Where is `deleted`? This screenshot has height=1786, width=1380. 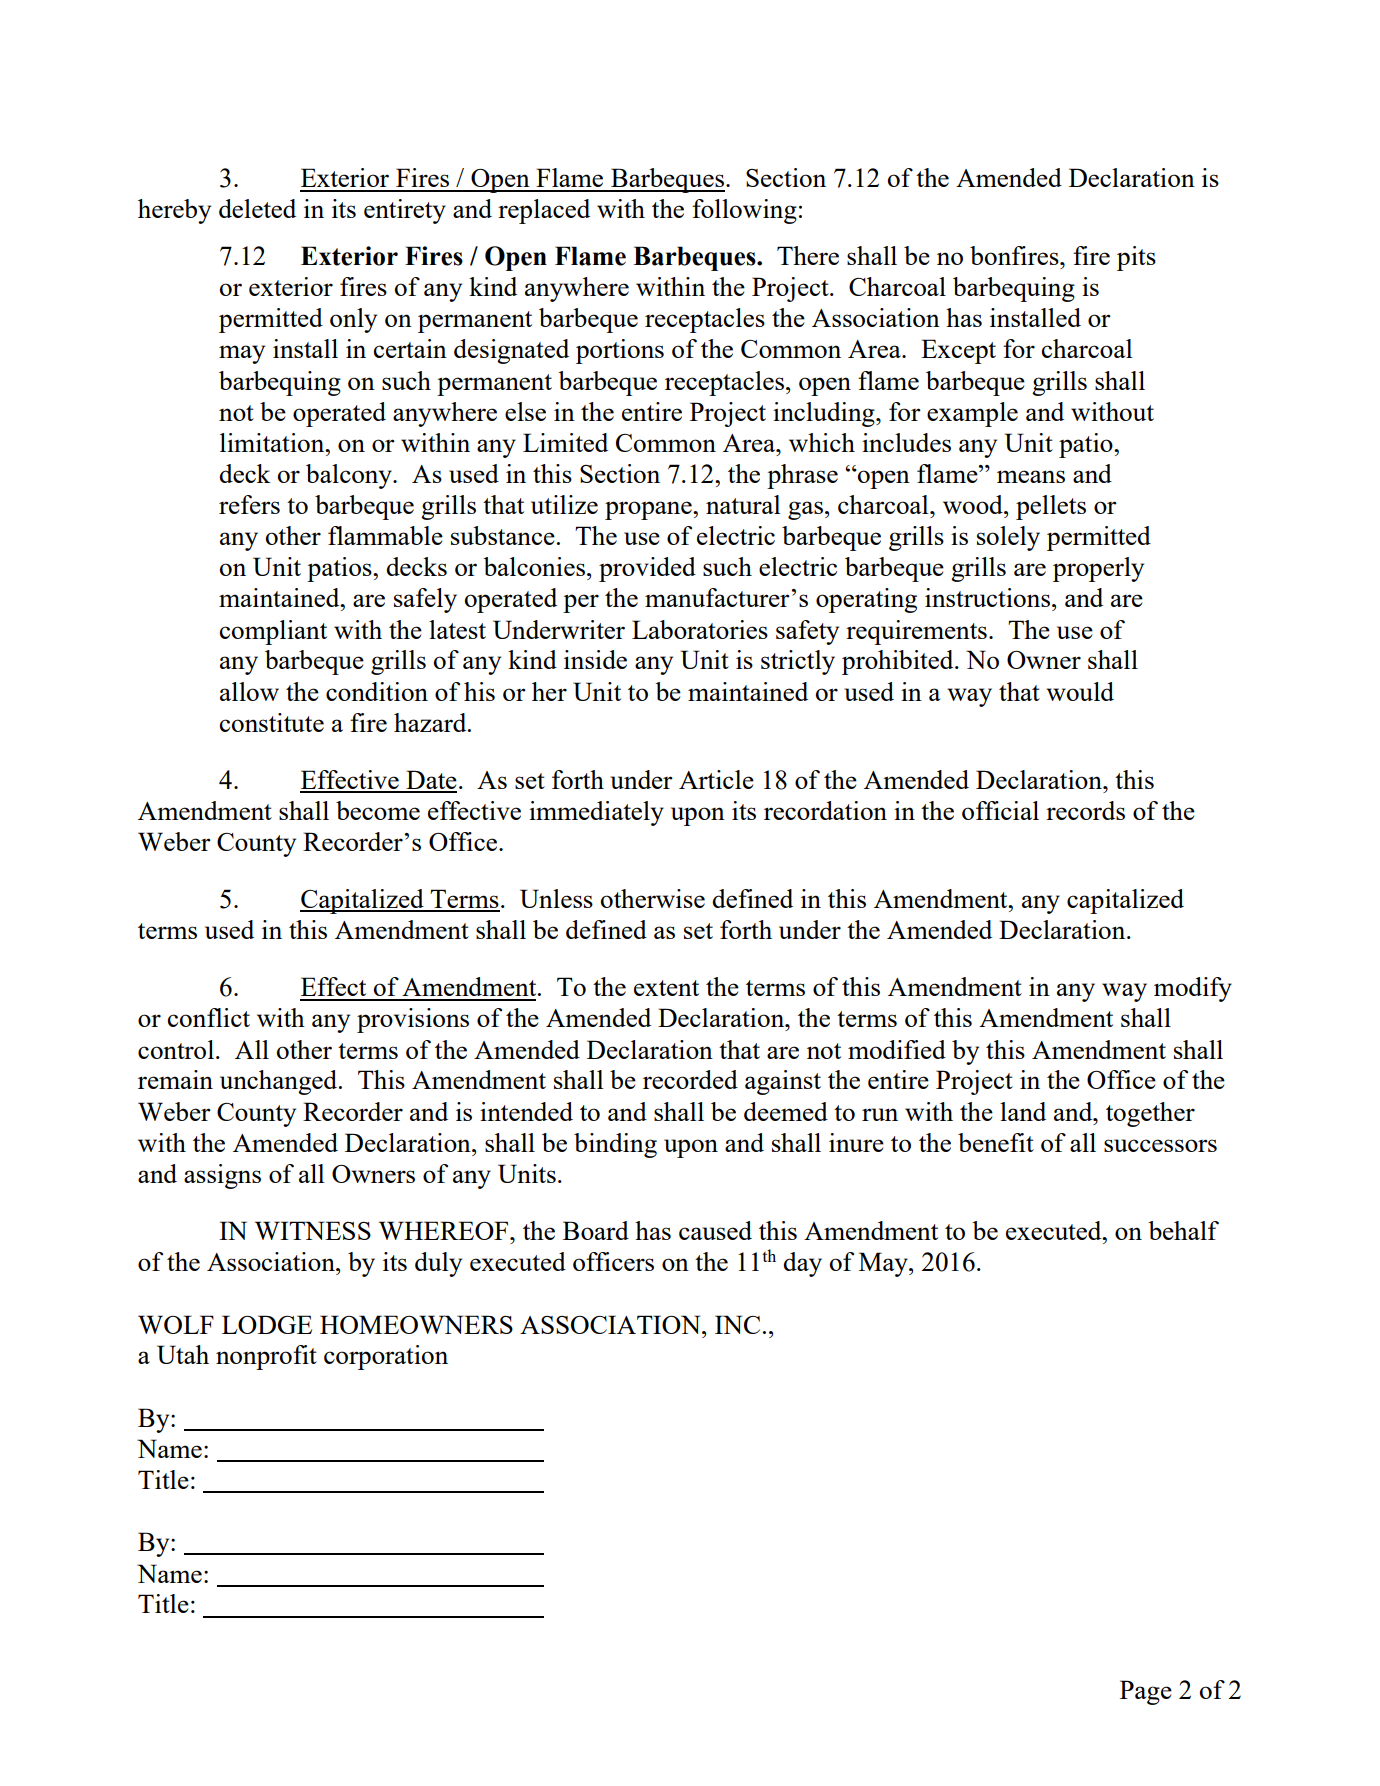
deleted is located at coordinates (257, 208).
